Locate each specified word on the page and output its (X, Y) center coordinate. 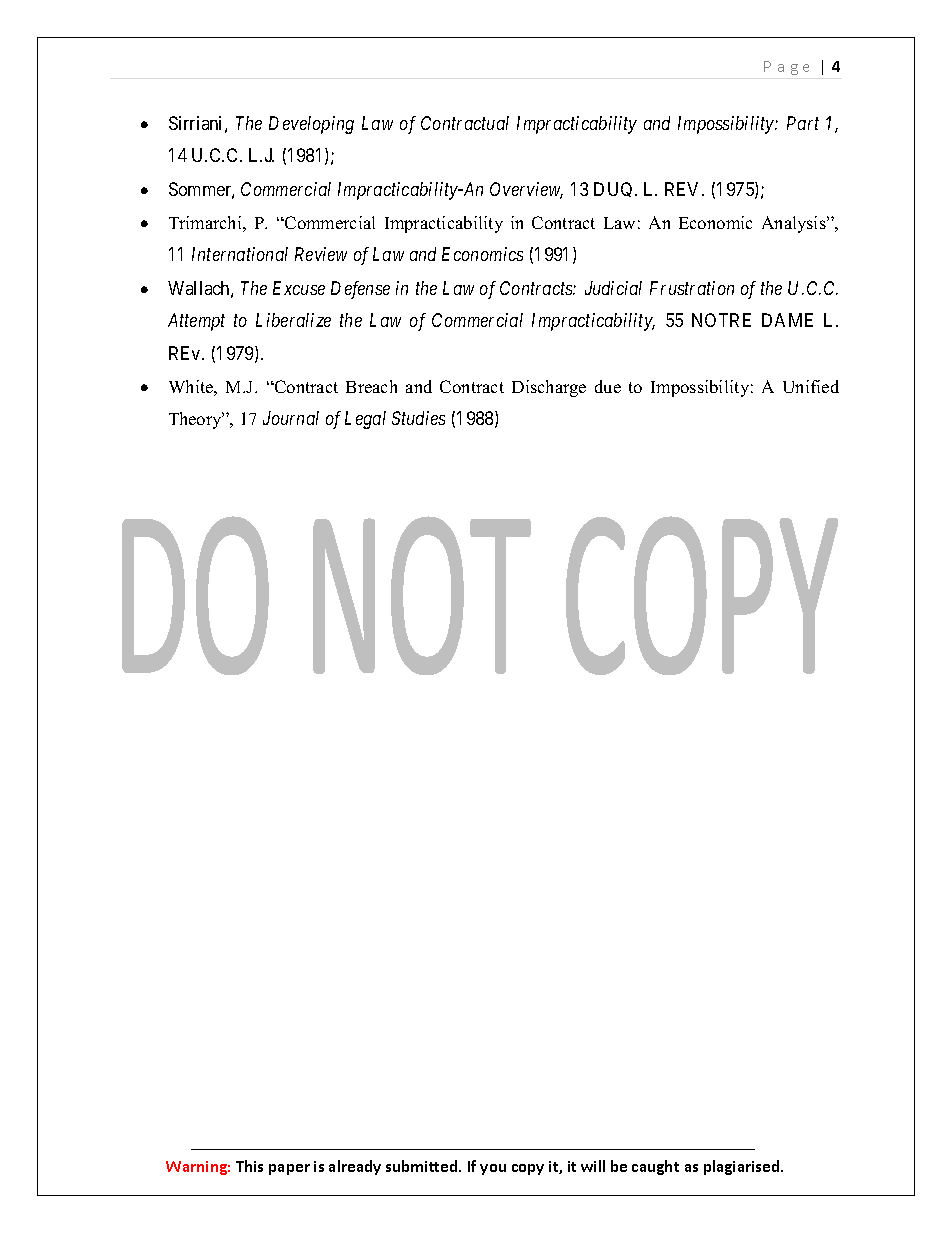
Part (803, 123)
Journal (291, 418)
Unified (811, 386)
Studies (418, 418)
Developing (311, 125)
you (493, 1169)
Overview (526, 190)
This (249, 1166)
